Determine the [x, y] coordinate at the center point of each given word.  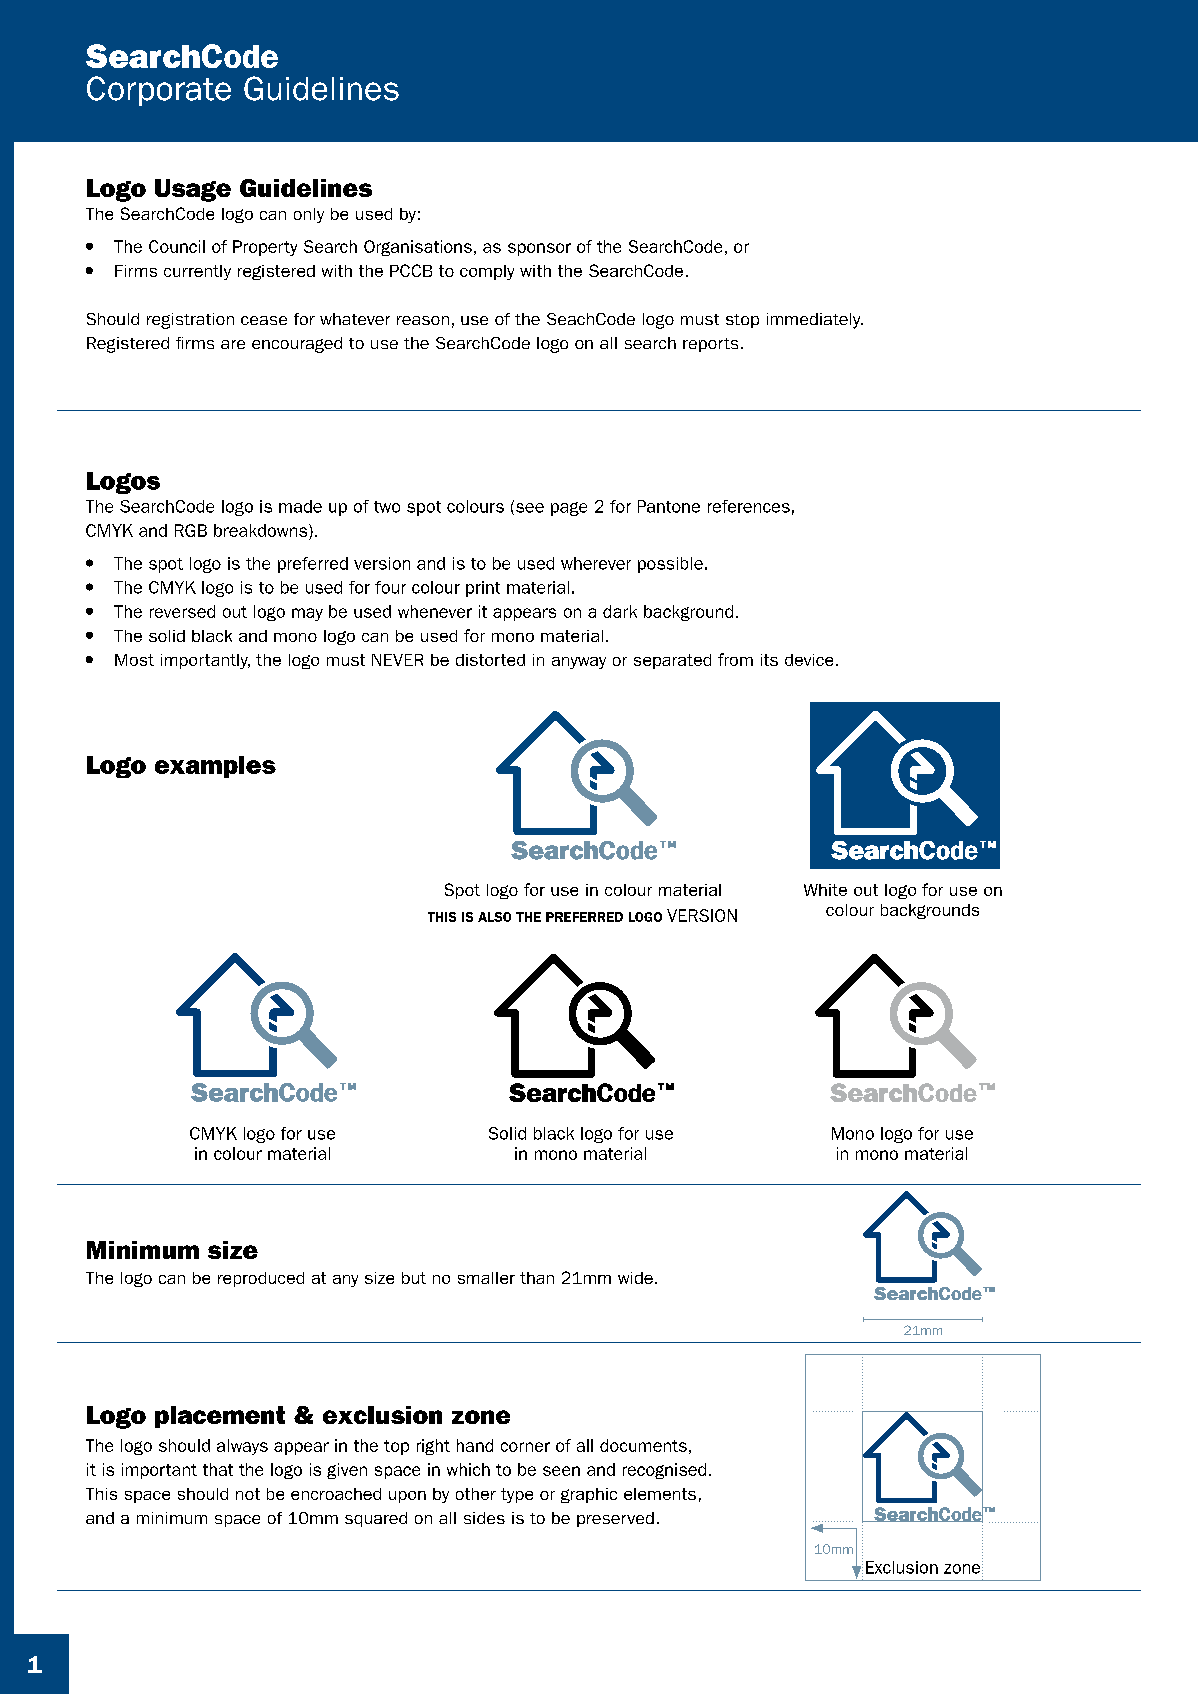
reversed [182, 611]
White [825, 890]
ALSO [494, 917]
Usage [193, 190]
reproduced [261, 1279]
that [218, 1469]
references [749, 506]
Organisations [418, 248]
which [468, 1469]
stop [742, 321]
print [483, 589]
